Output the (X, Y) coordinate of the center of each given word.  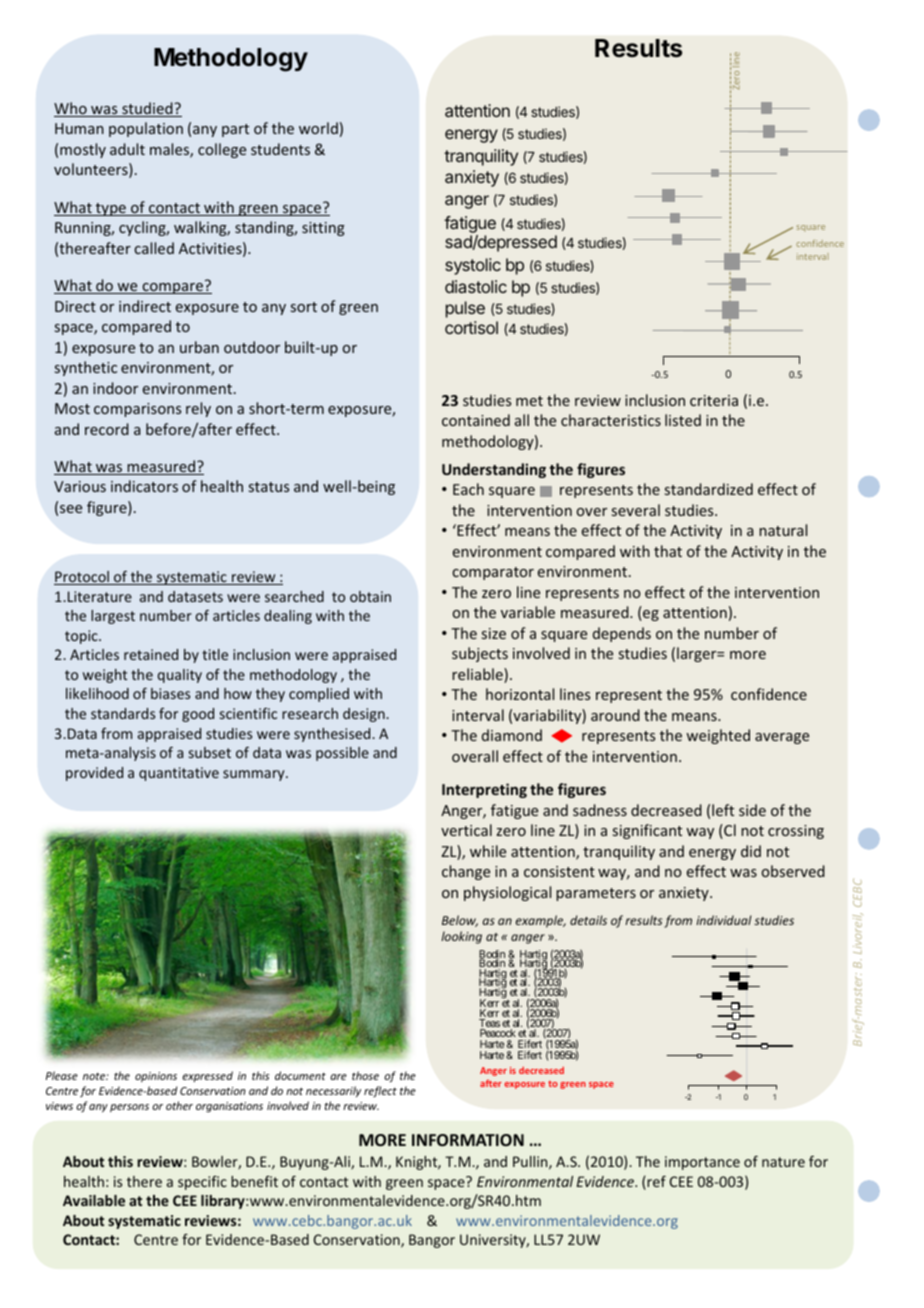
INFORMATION (468, 1140)
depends (622, 634)
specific (202, 1183)
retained (151, 654)
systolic (473, 266)
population (146, 129)
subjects (480, 654)
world (318, 128)
